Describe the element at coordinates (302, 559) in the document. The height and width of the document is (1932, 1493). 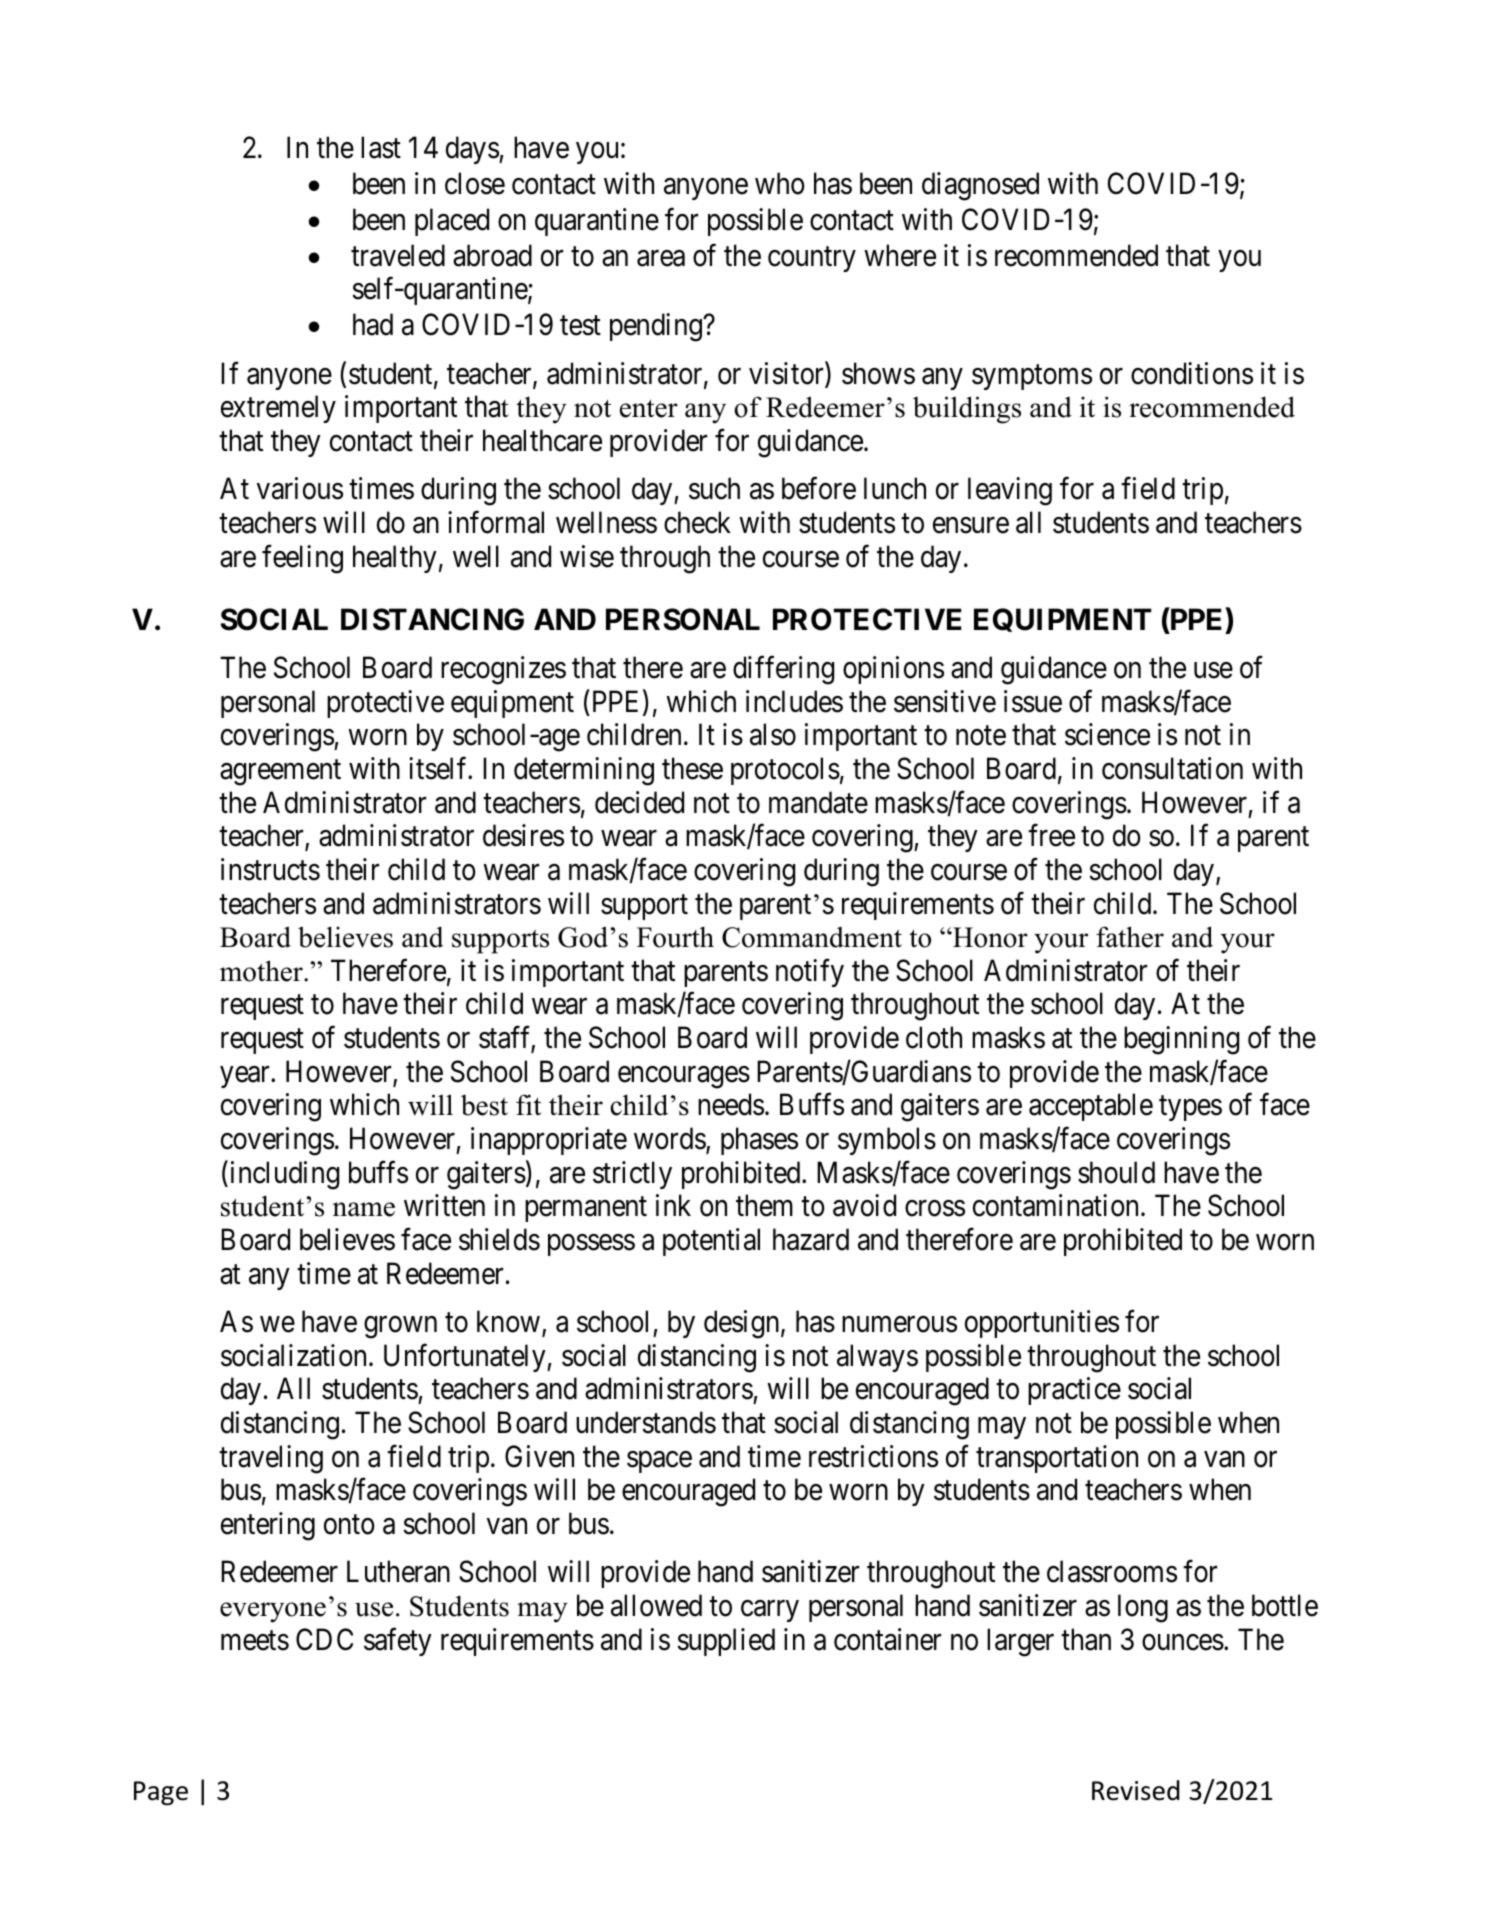
I see `feeling` at that location.
